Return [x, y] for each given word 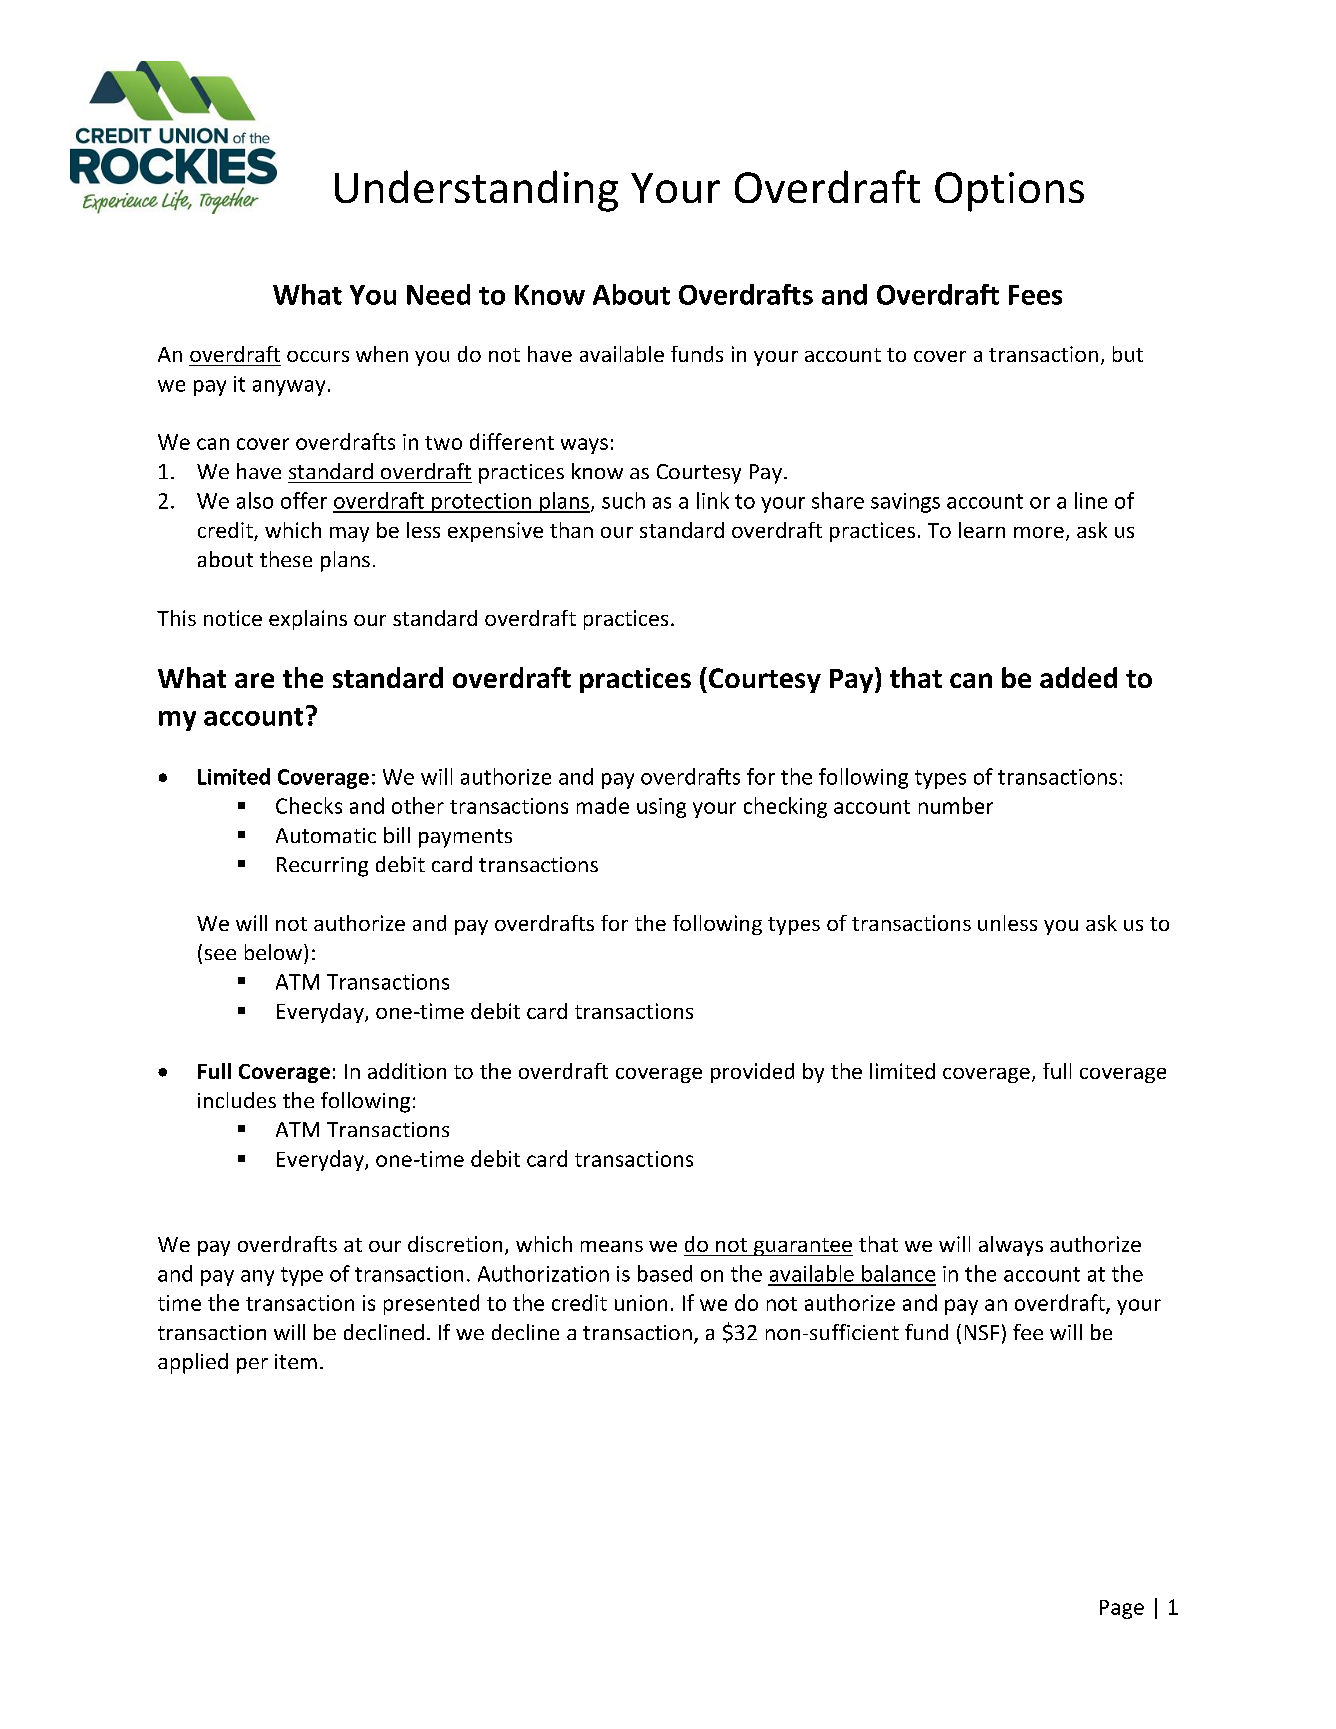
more [1039, 532]
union [641, 1303]
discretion [455, 1244]
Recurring [322, 867]
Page [1122, 1609]
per [252, 1366]
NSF [982, 1332]
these [286, 559]
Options [1009, 192]
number [956, 805]
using [661, 808]
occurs [318, 356]
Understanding [476, 191]
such [623, 500]
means [612, 1246]
